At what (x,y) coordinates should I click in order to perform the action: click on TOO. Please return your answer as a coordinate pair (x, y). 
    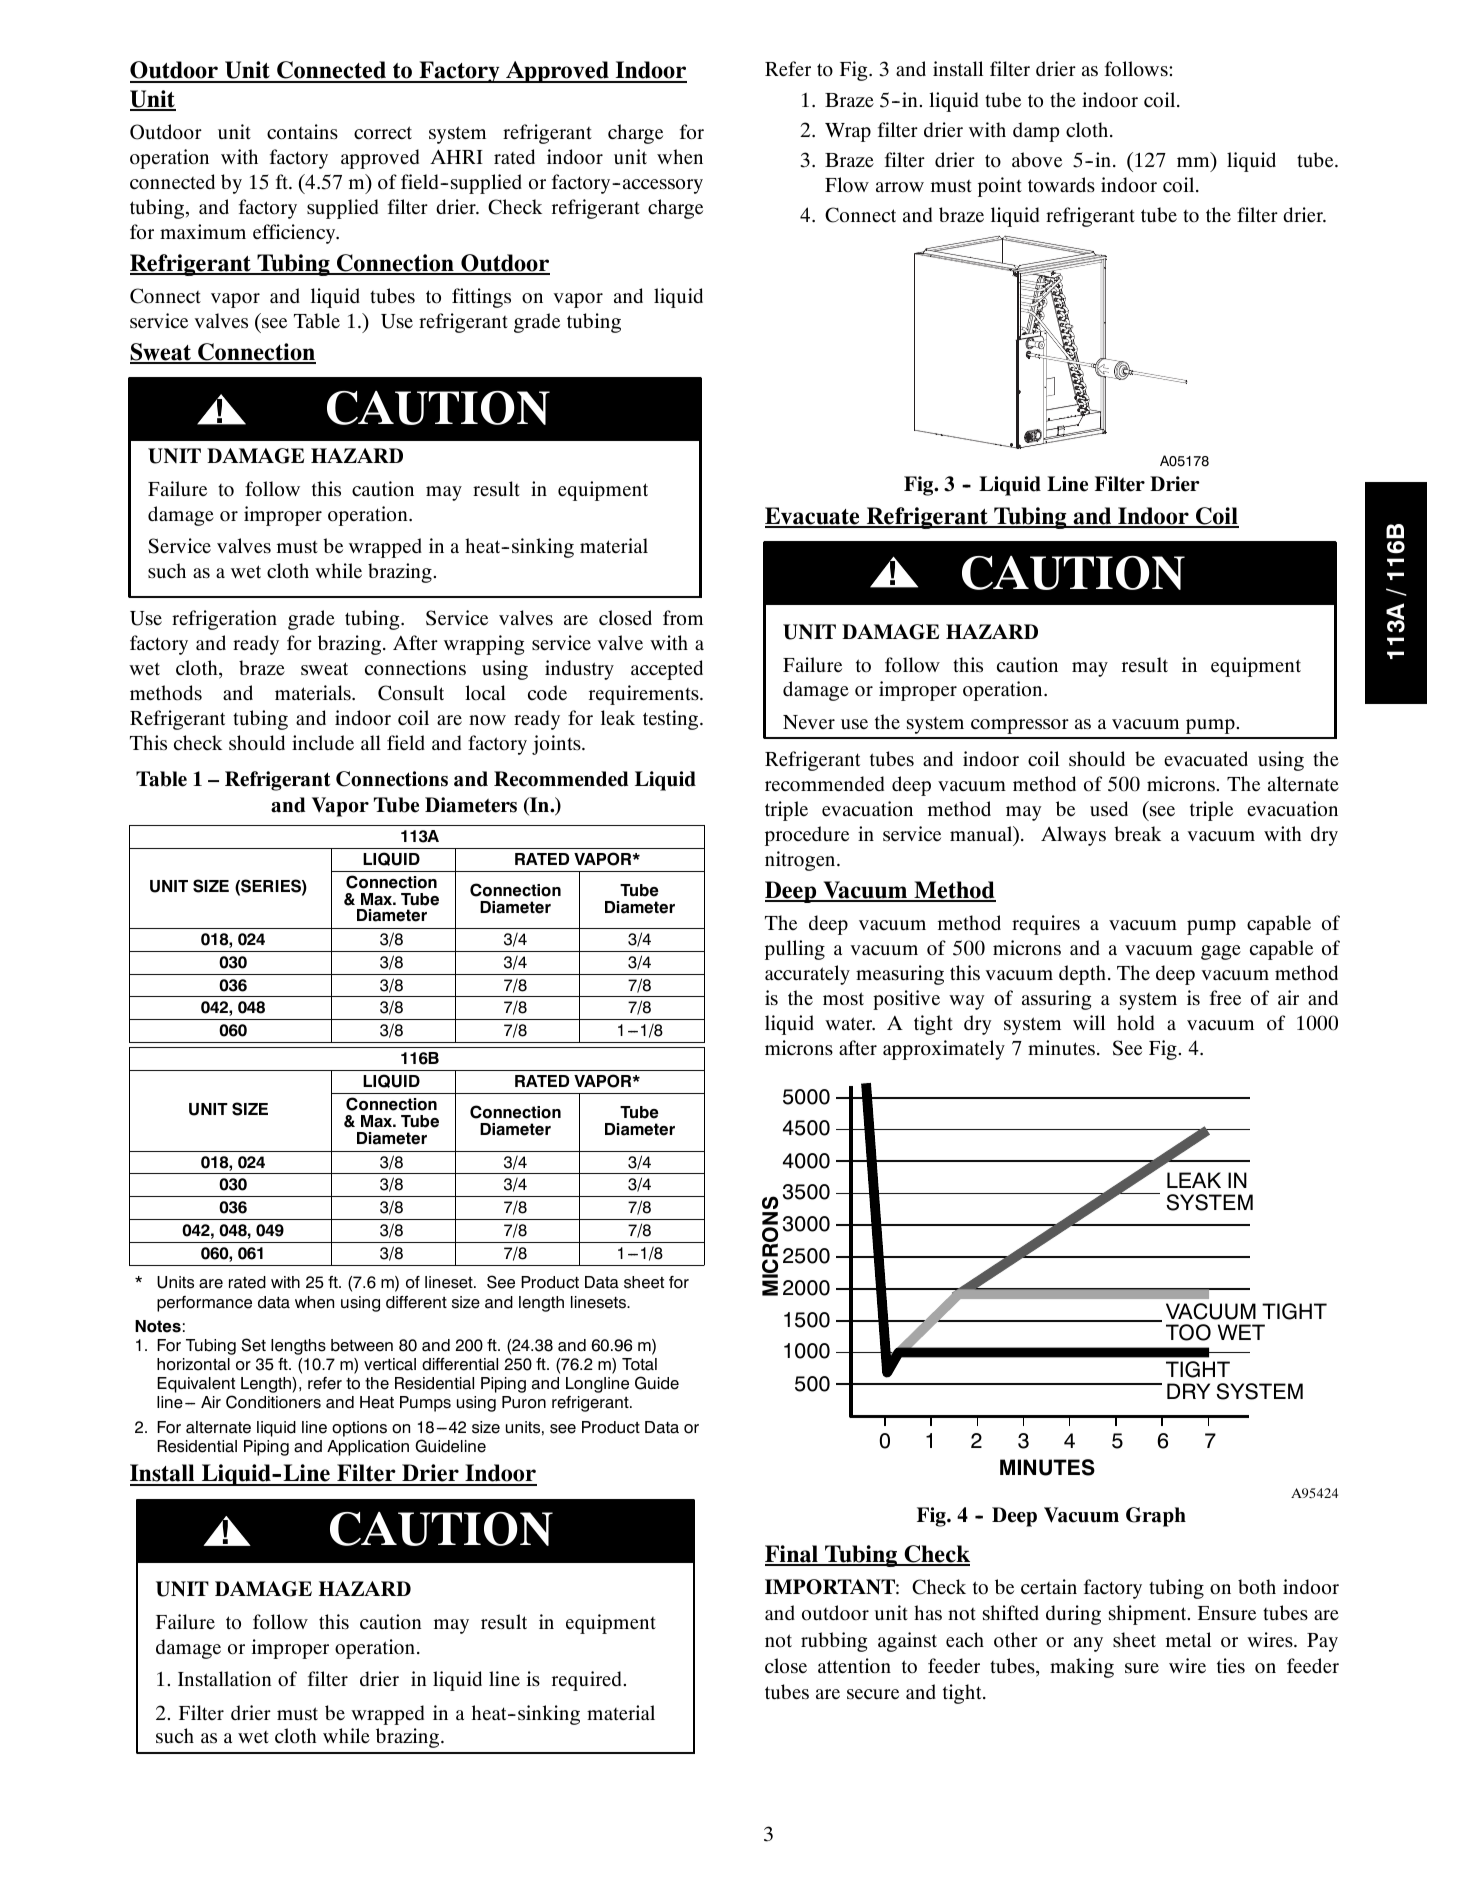
    Looking at the image, I should click on (1188, 1332).
